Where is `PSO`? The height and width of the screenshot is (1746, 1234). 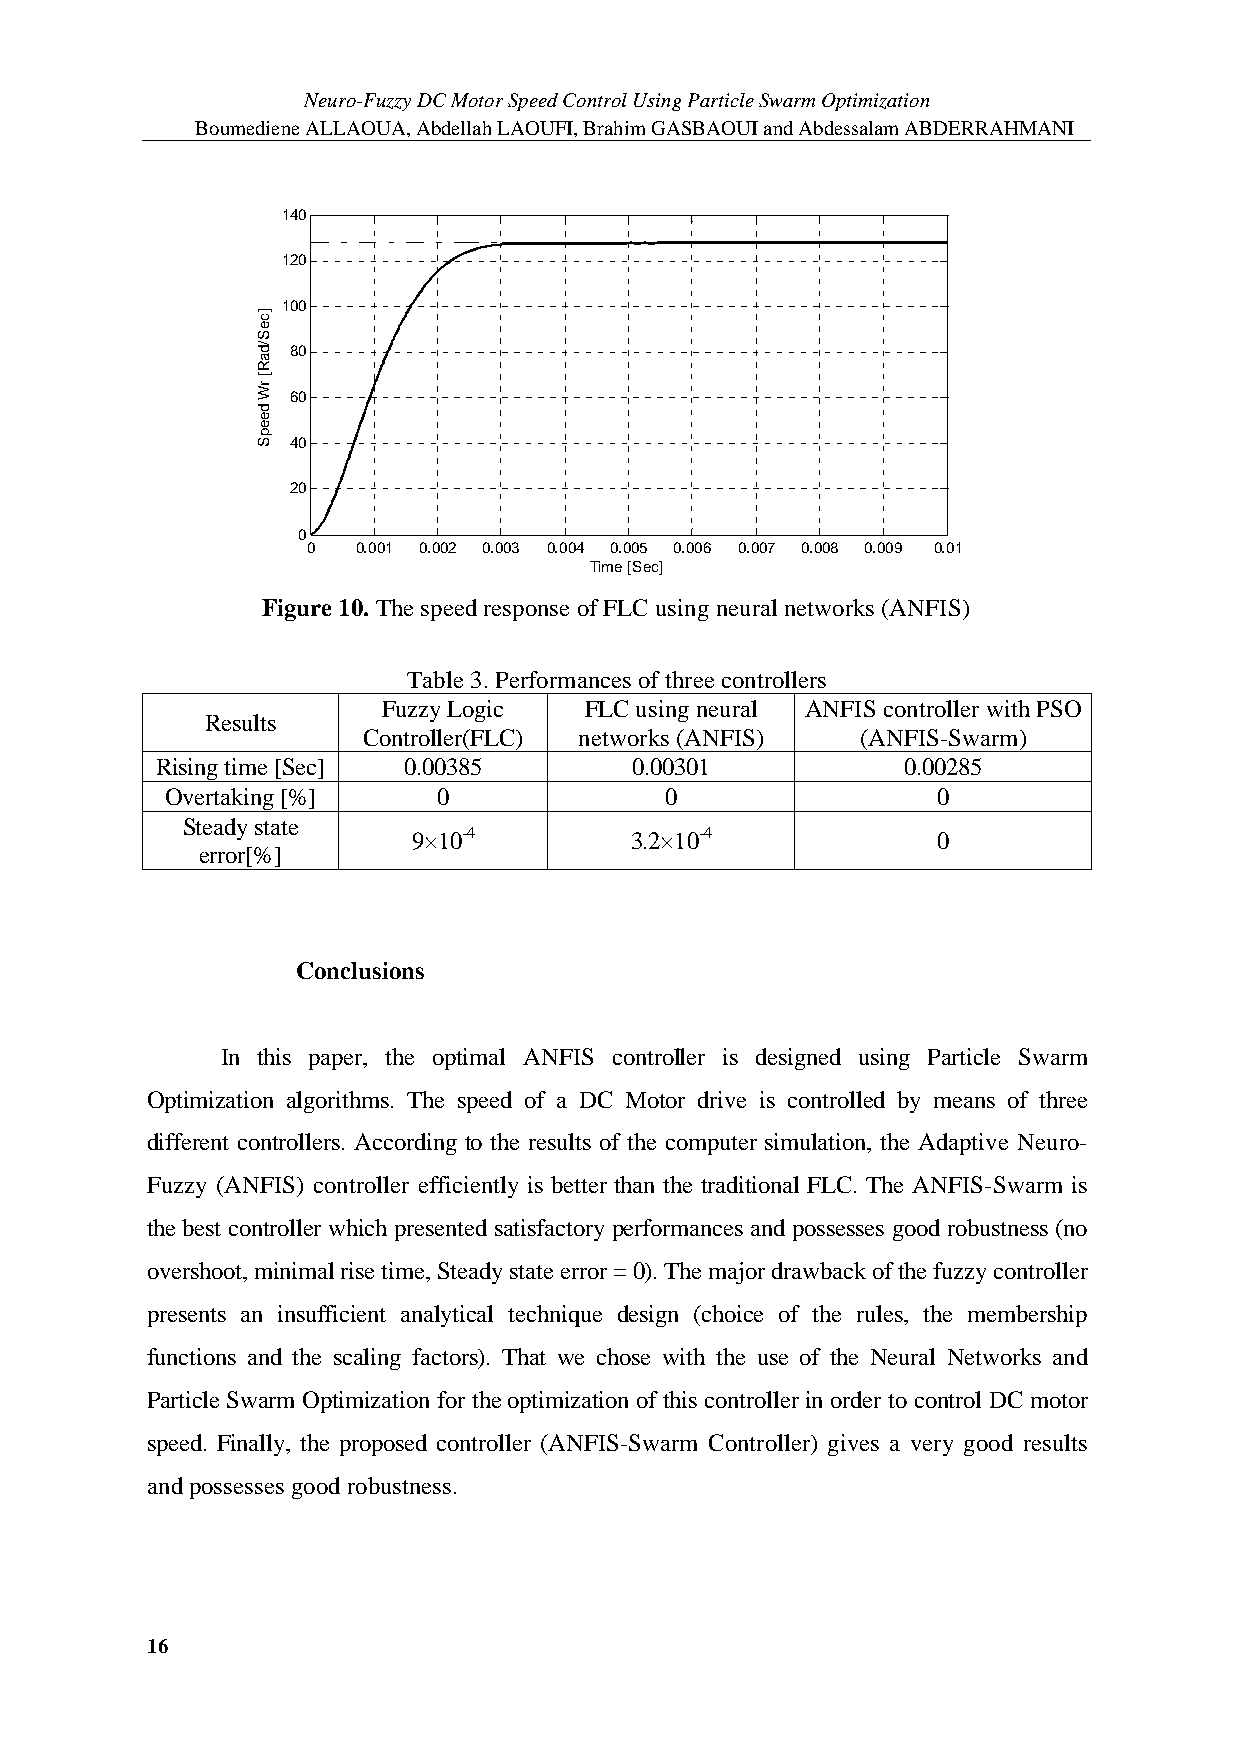
PSO is located at coordinates (1059, 708).
